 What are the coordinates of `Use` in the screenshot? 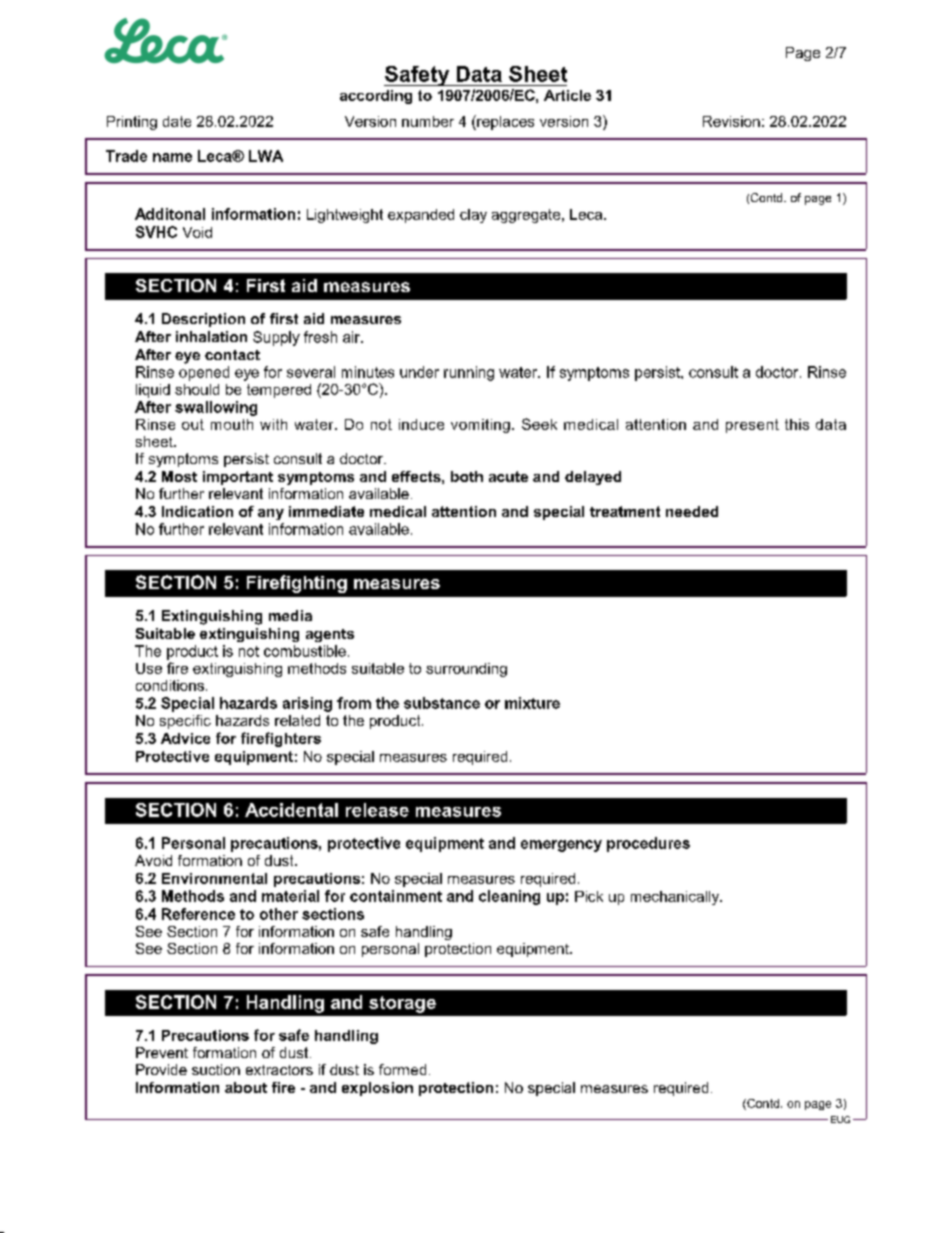 It's located at (149, 668).
